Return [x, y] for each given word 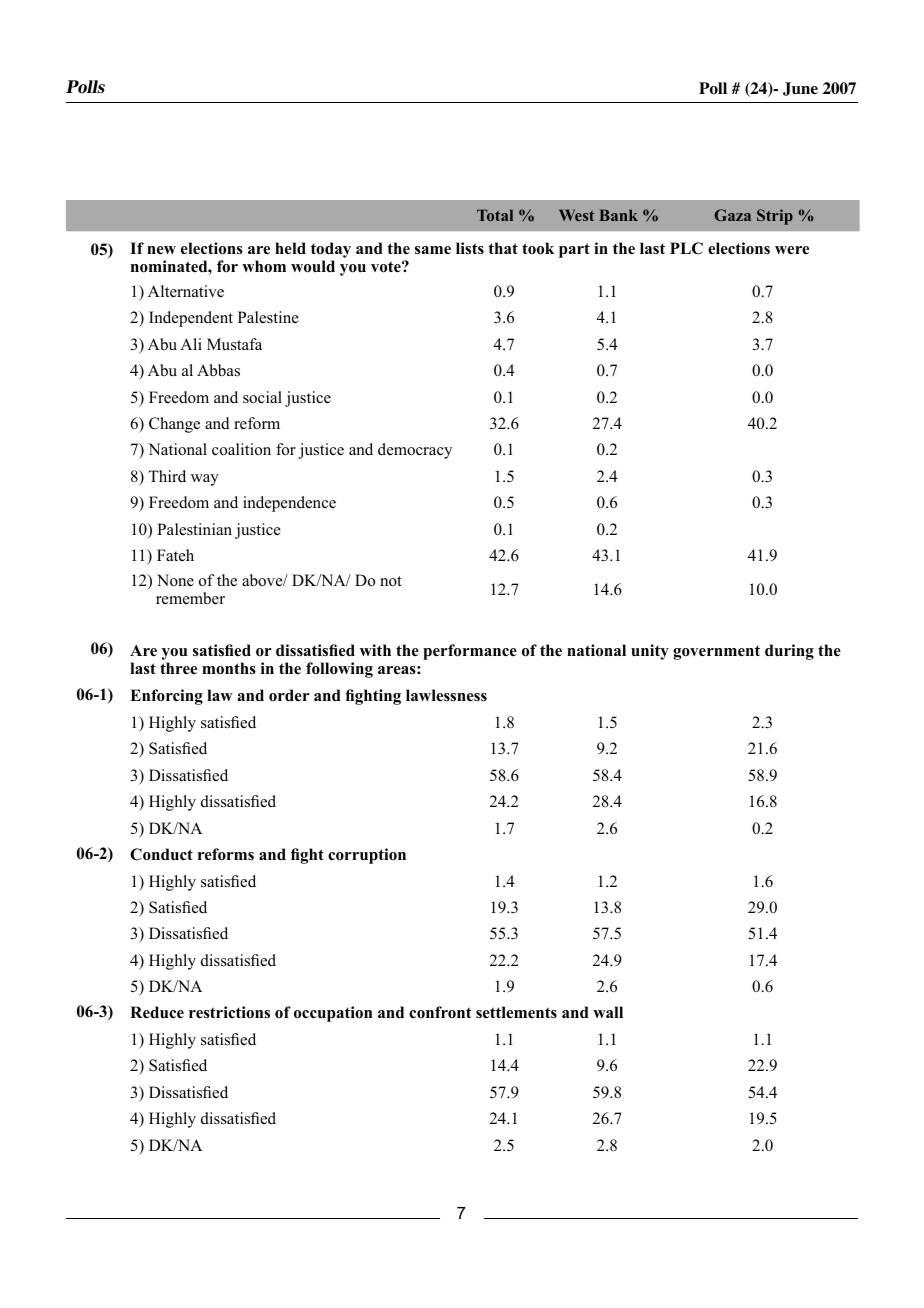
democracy [415, 451]
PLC [686, 248]
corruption [367, 856]
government [716, 652]
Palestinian [194, 529]
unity [650, 652]
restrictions [229, 1012]
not [391, 581]
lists [470, 248]
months [229, 668]
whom [264, 266]
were [792, 250]
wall [608, 1012]
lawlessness [446, 695]
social [262, 397]
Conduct [161, 854]
